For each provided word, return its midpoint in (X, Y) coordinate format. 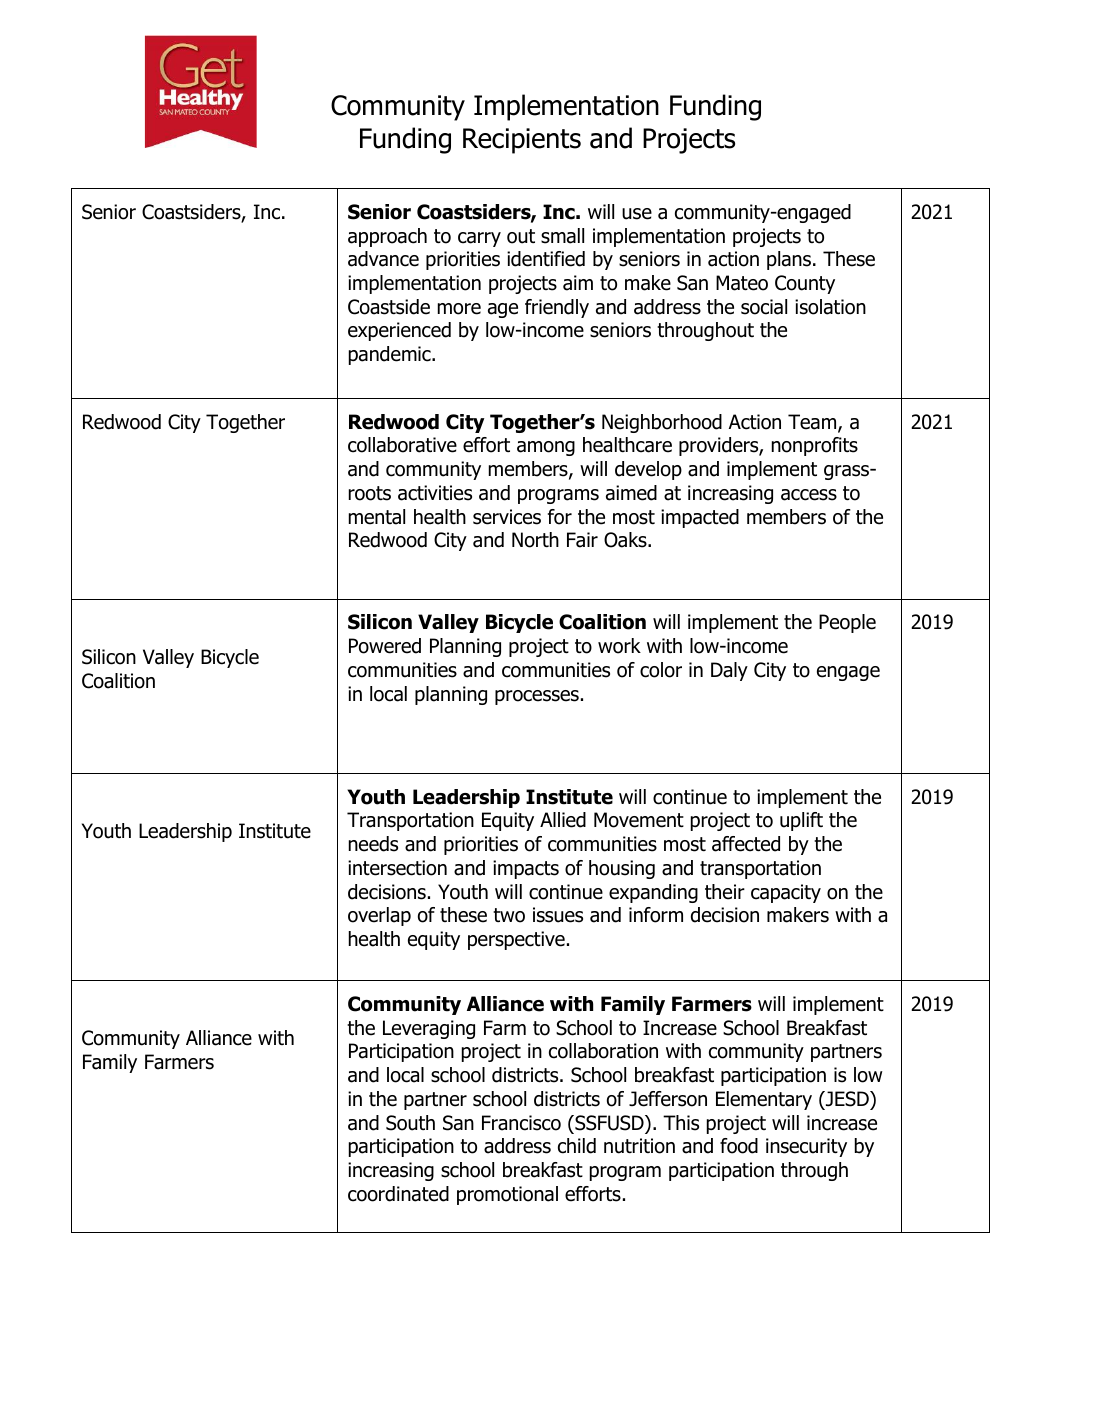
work (619, 646)
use (637, 214)
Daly (729, 671)
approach (387, 237)
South (410, 1123)
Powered (385, 646)
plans (790, 260)
